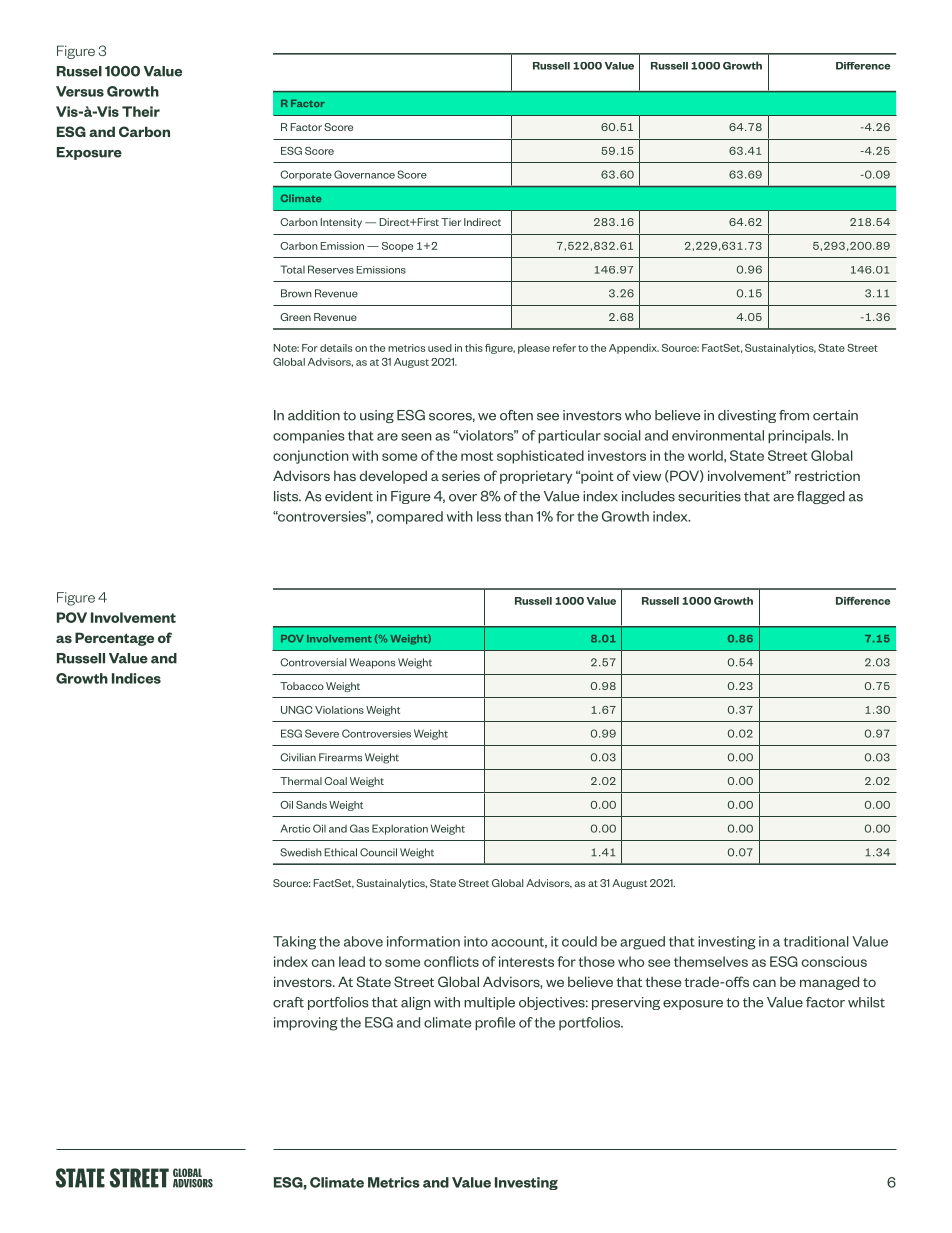 Image resolution: width=952 pixels, height=1233 pixels. I want to click on Their, so click(141, 111).
